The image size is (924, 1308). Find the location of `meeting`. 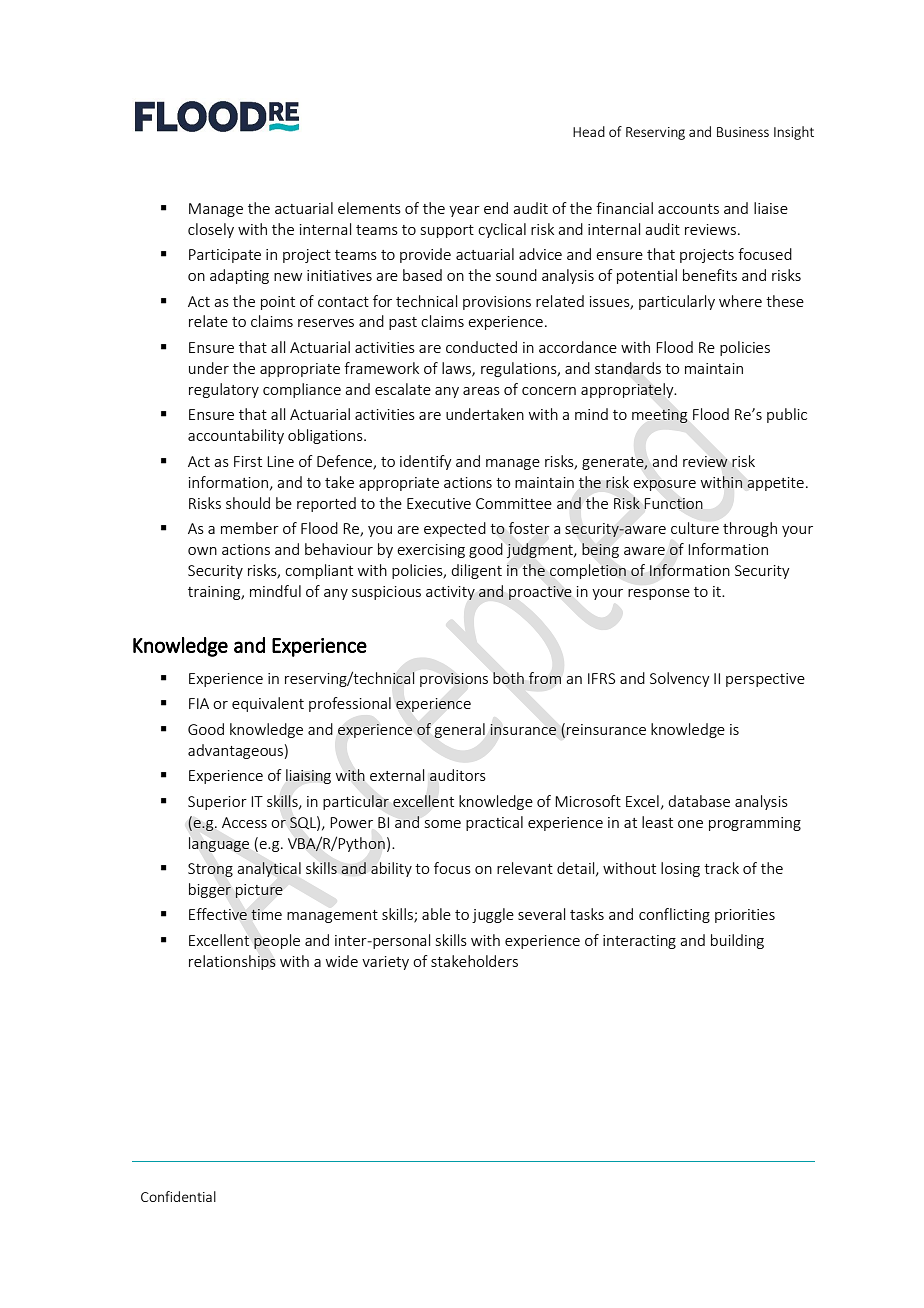

meeting is located at coordinates (659, 416).
